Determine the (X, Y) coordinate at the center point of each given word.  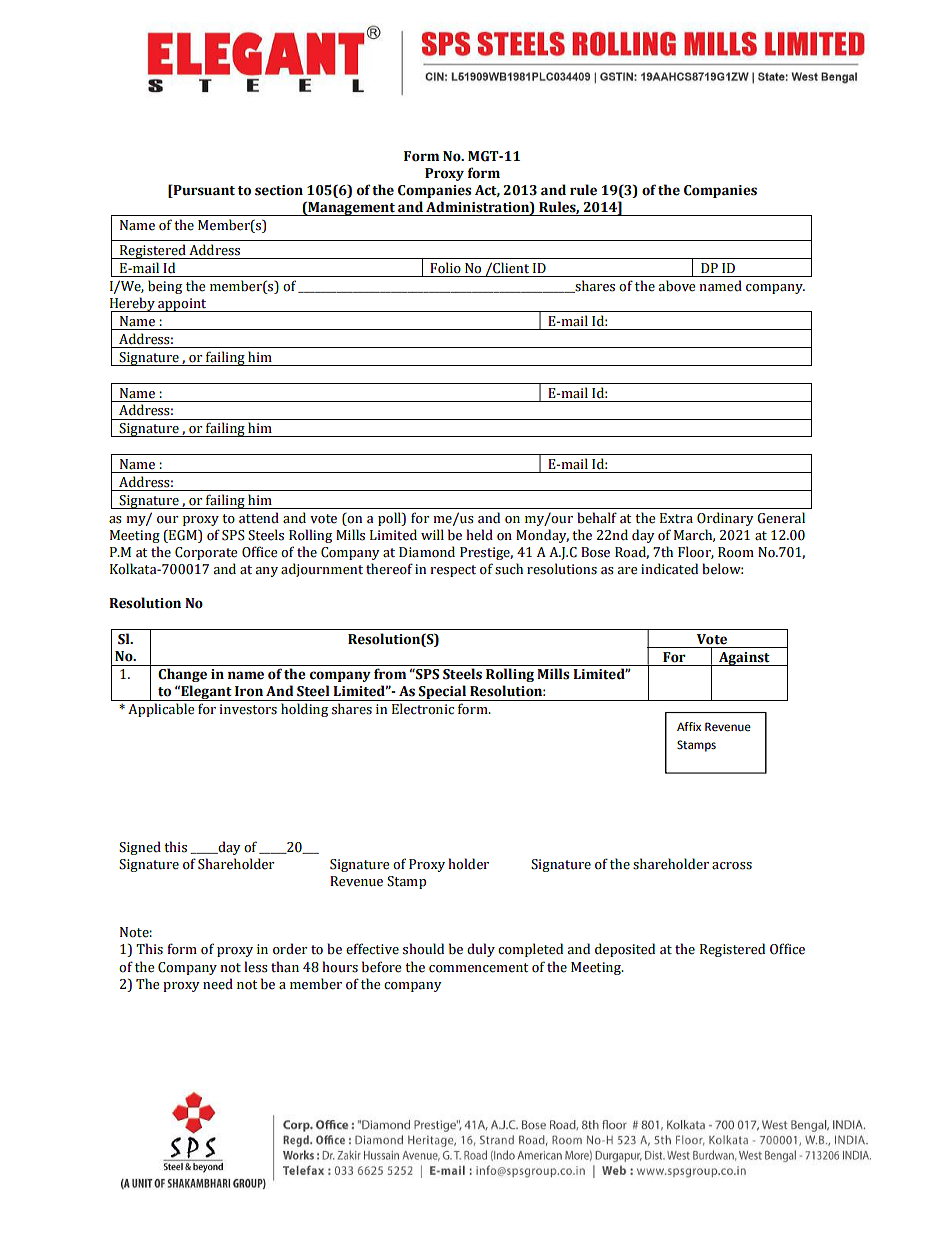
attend (259, 518)
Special (442, 693)
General (781, 518)
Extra (676, 518)
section (279, 190)
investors (248, 709)
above (677, 286)
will (432, 534)
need (218, 984)
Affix (689, 726)
